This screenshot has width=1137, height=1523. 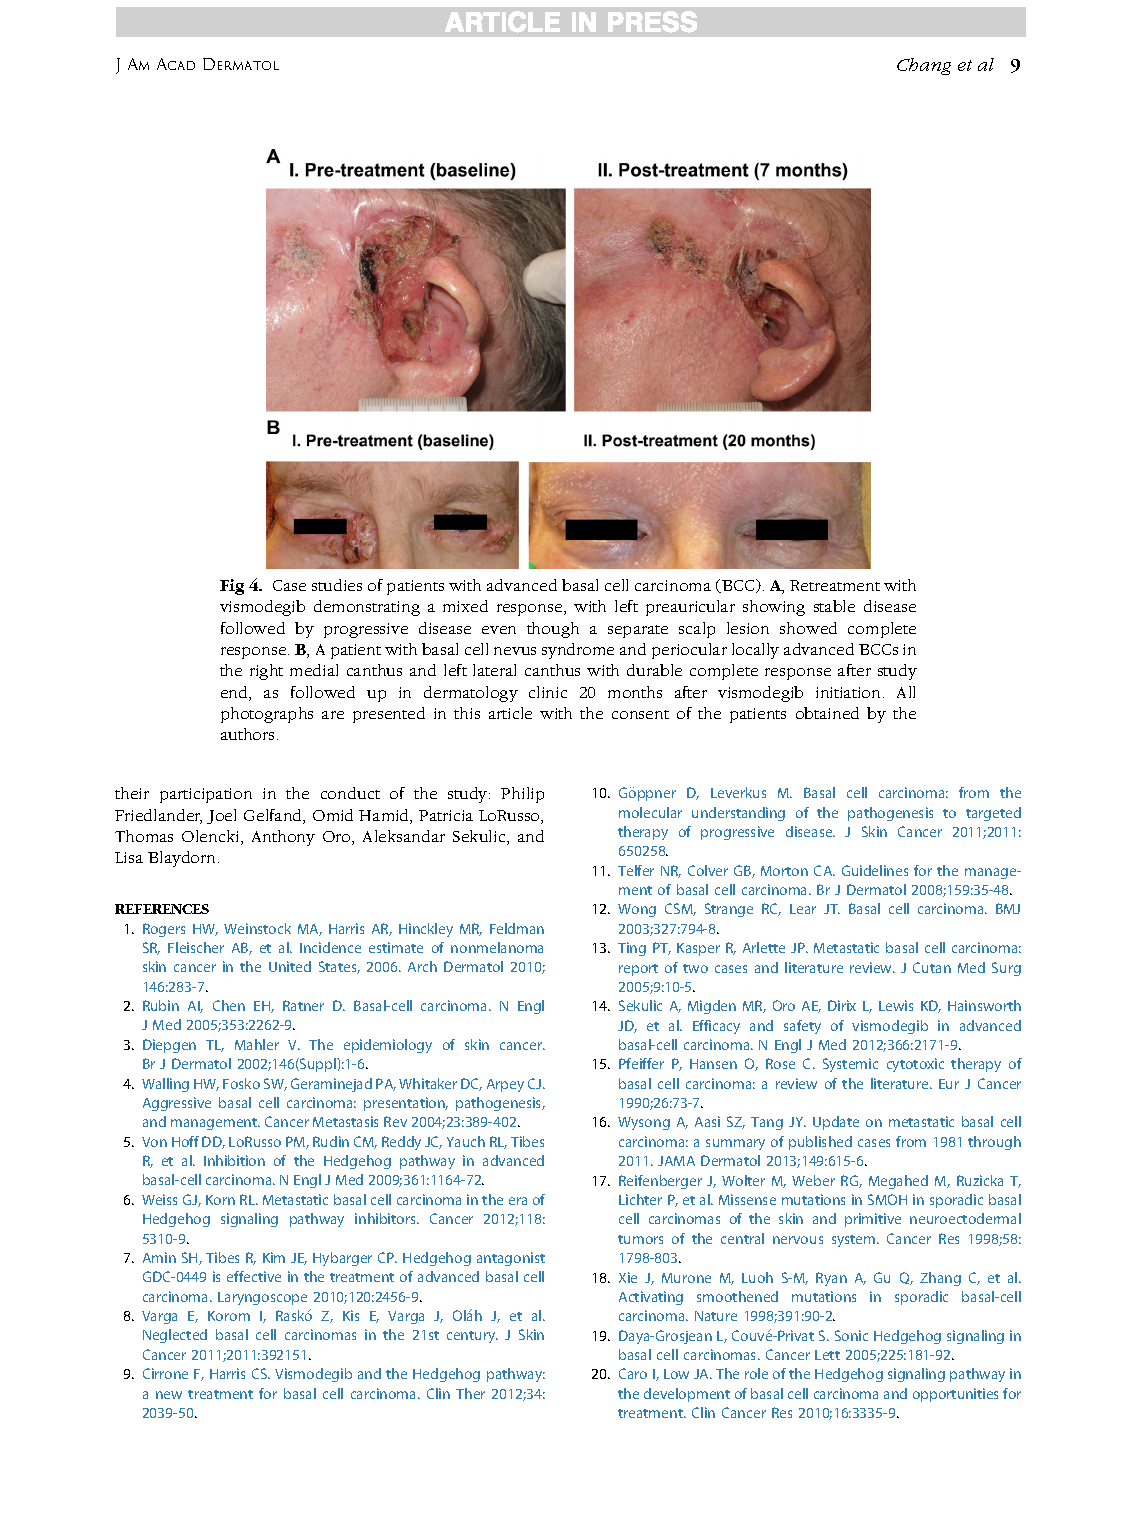 What do you see at coordinates (232, 587) in the screenshot?
I see `Fig` at bounding box center [232, 587].
